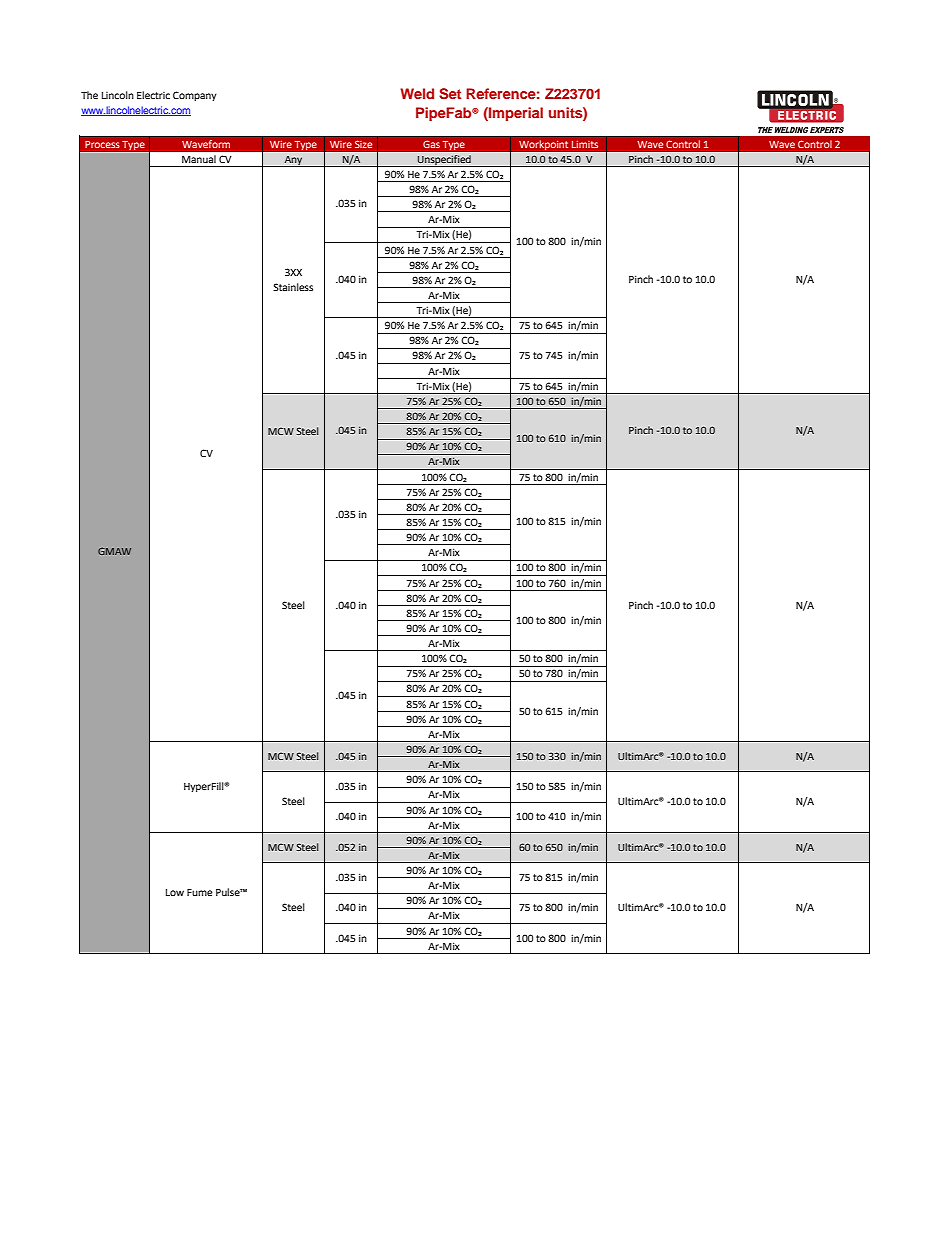 The width and height of the screenshot is (952, 1233). What do you see at coordinates (585, 144) in the screenshot?
I see `Limits` at bounding box center [585, 144].
